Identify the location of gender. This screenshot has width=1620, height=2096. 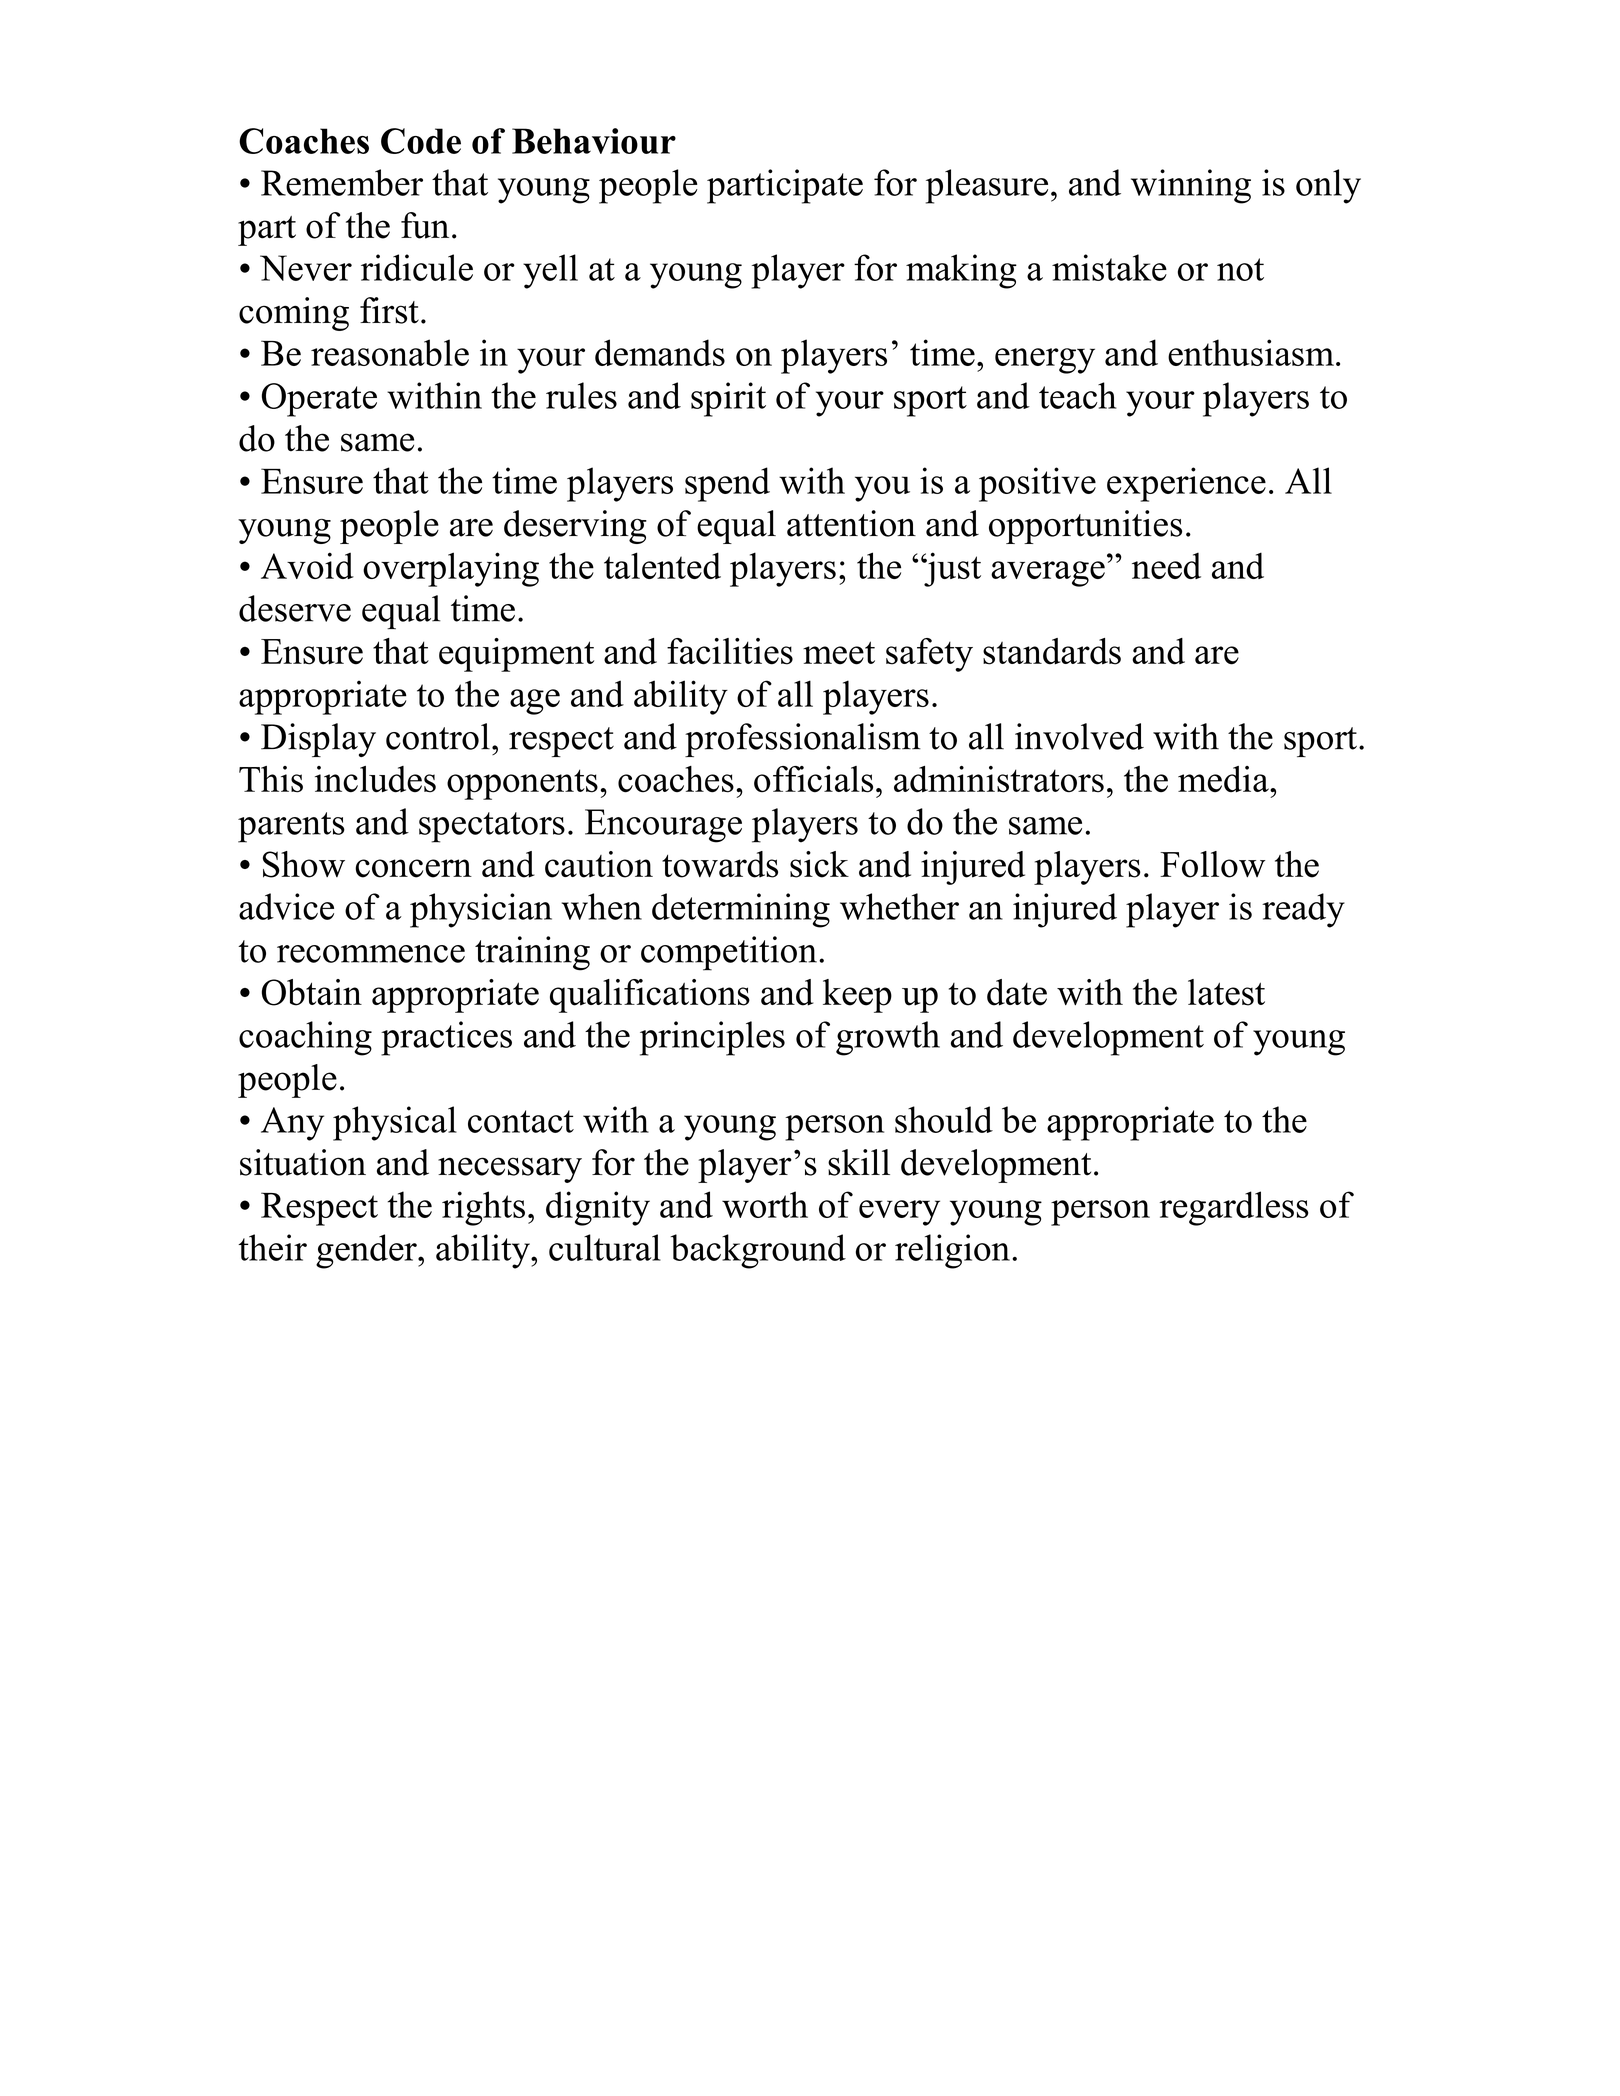
(367, 1251).
